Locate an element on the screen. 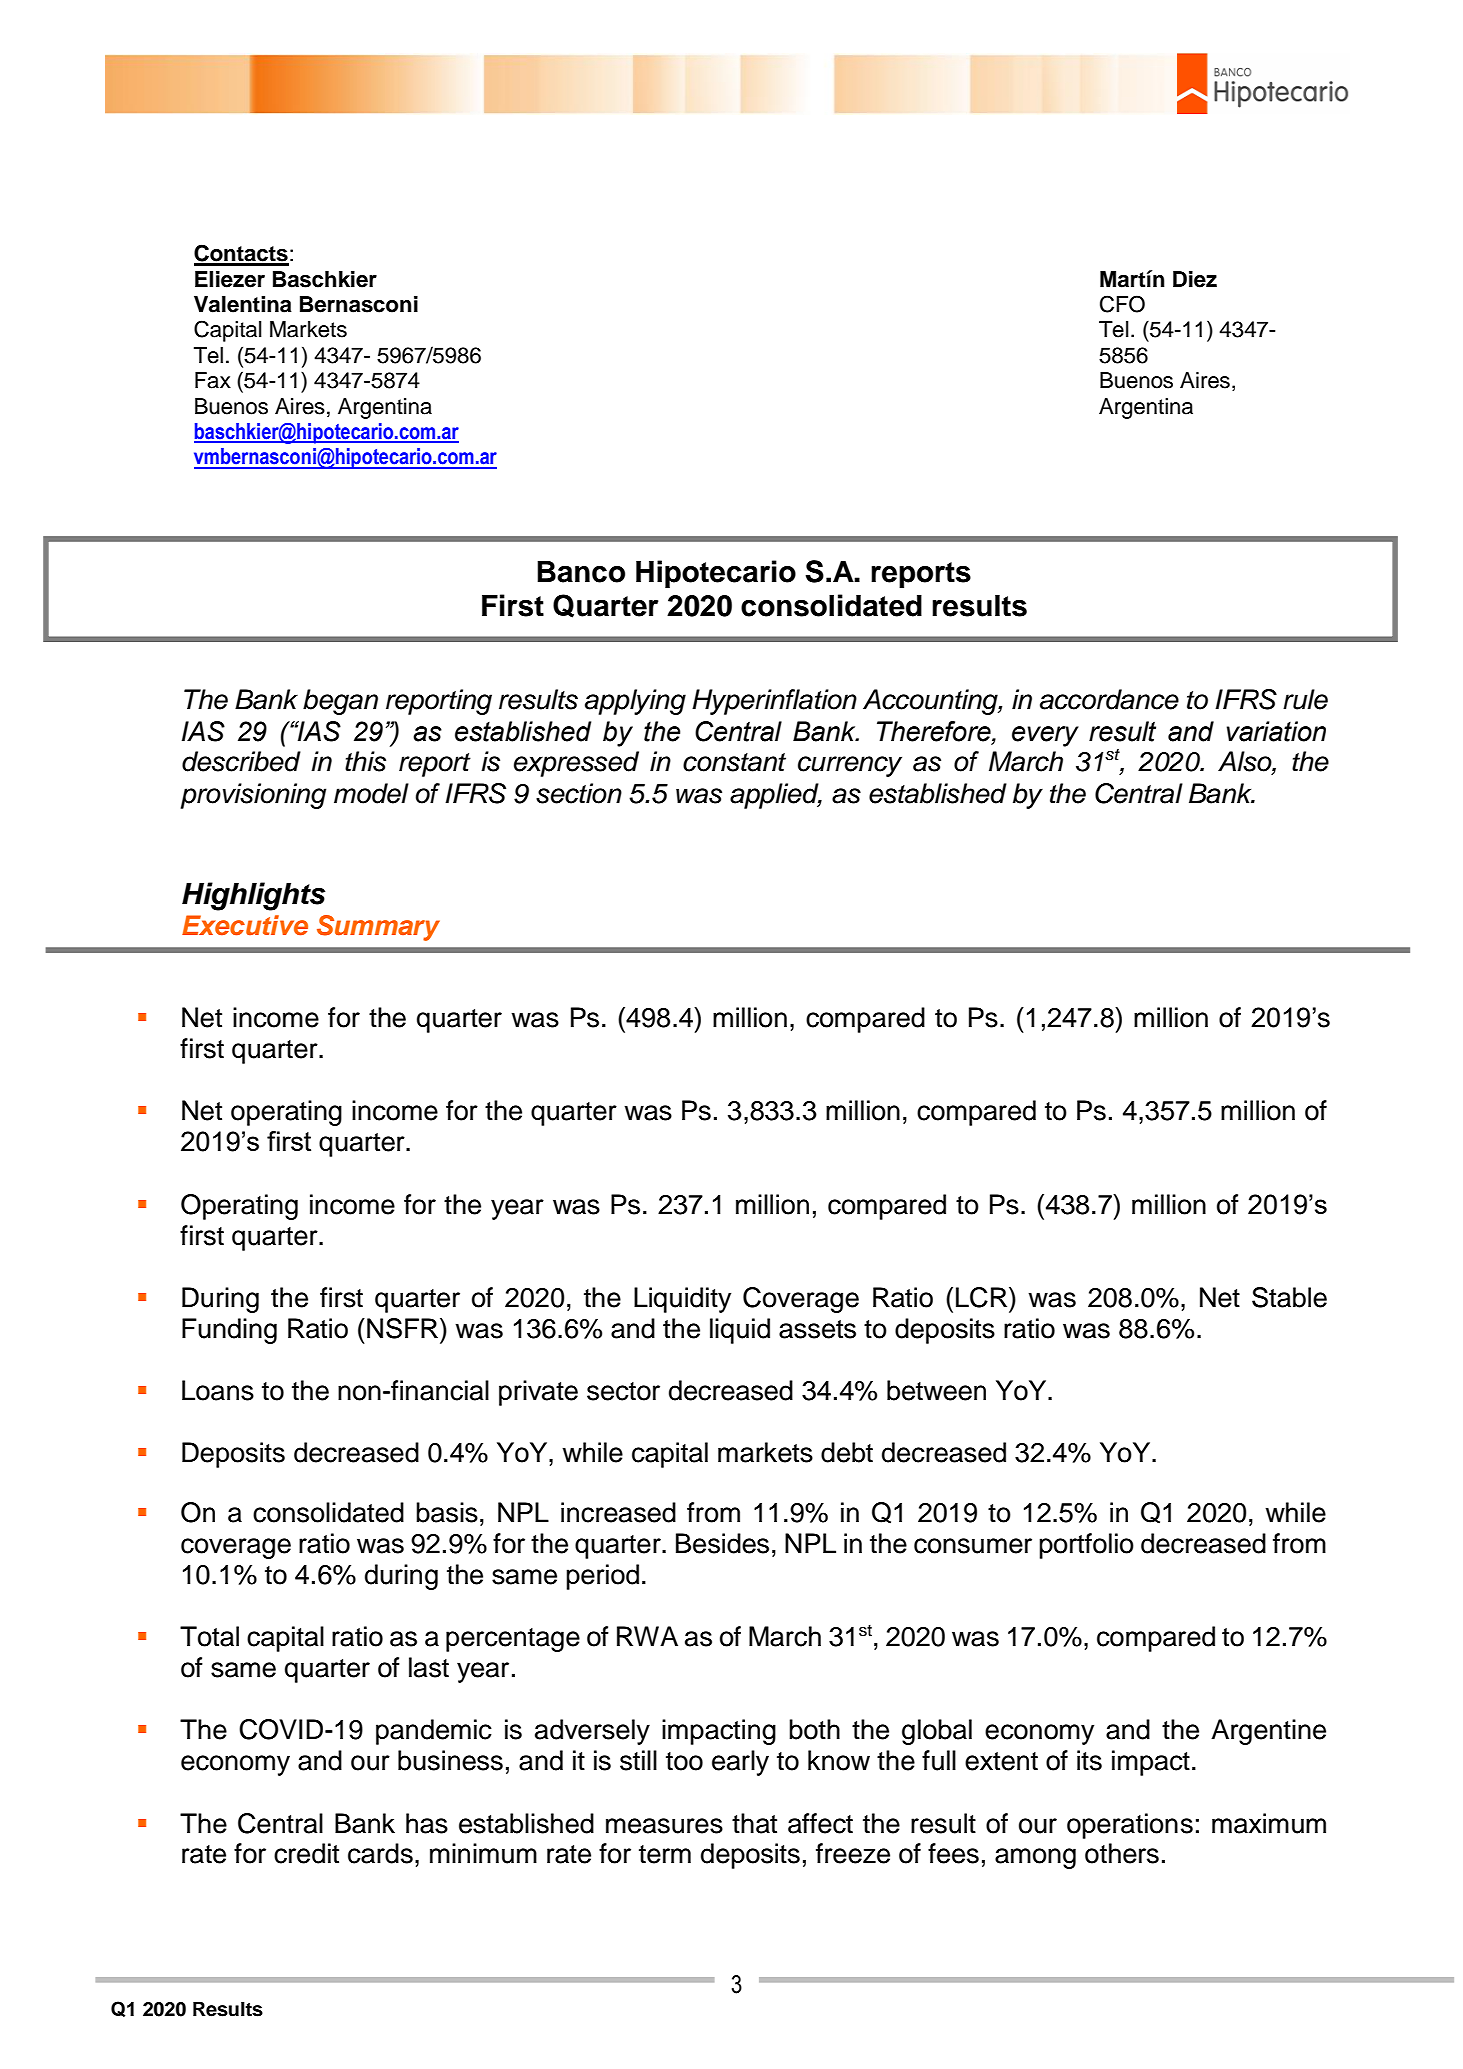 The height and width of the screenshot is (2069, 1463). portfolio is located at coordinates (1086, 1546).
